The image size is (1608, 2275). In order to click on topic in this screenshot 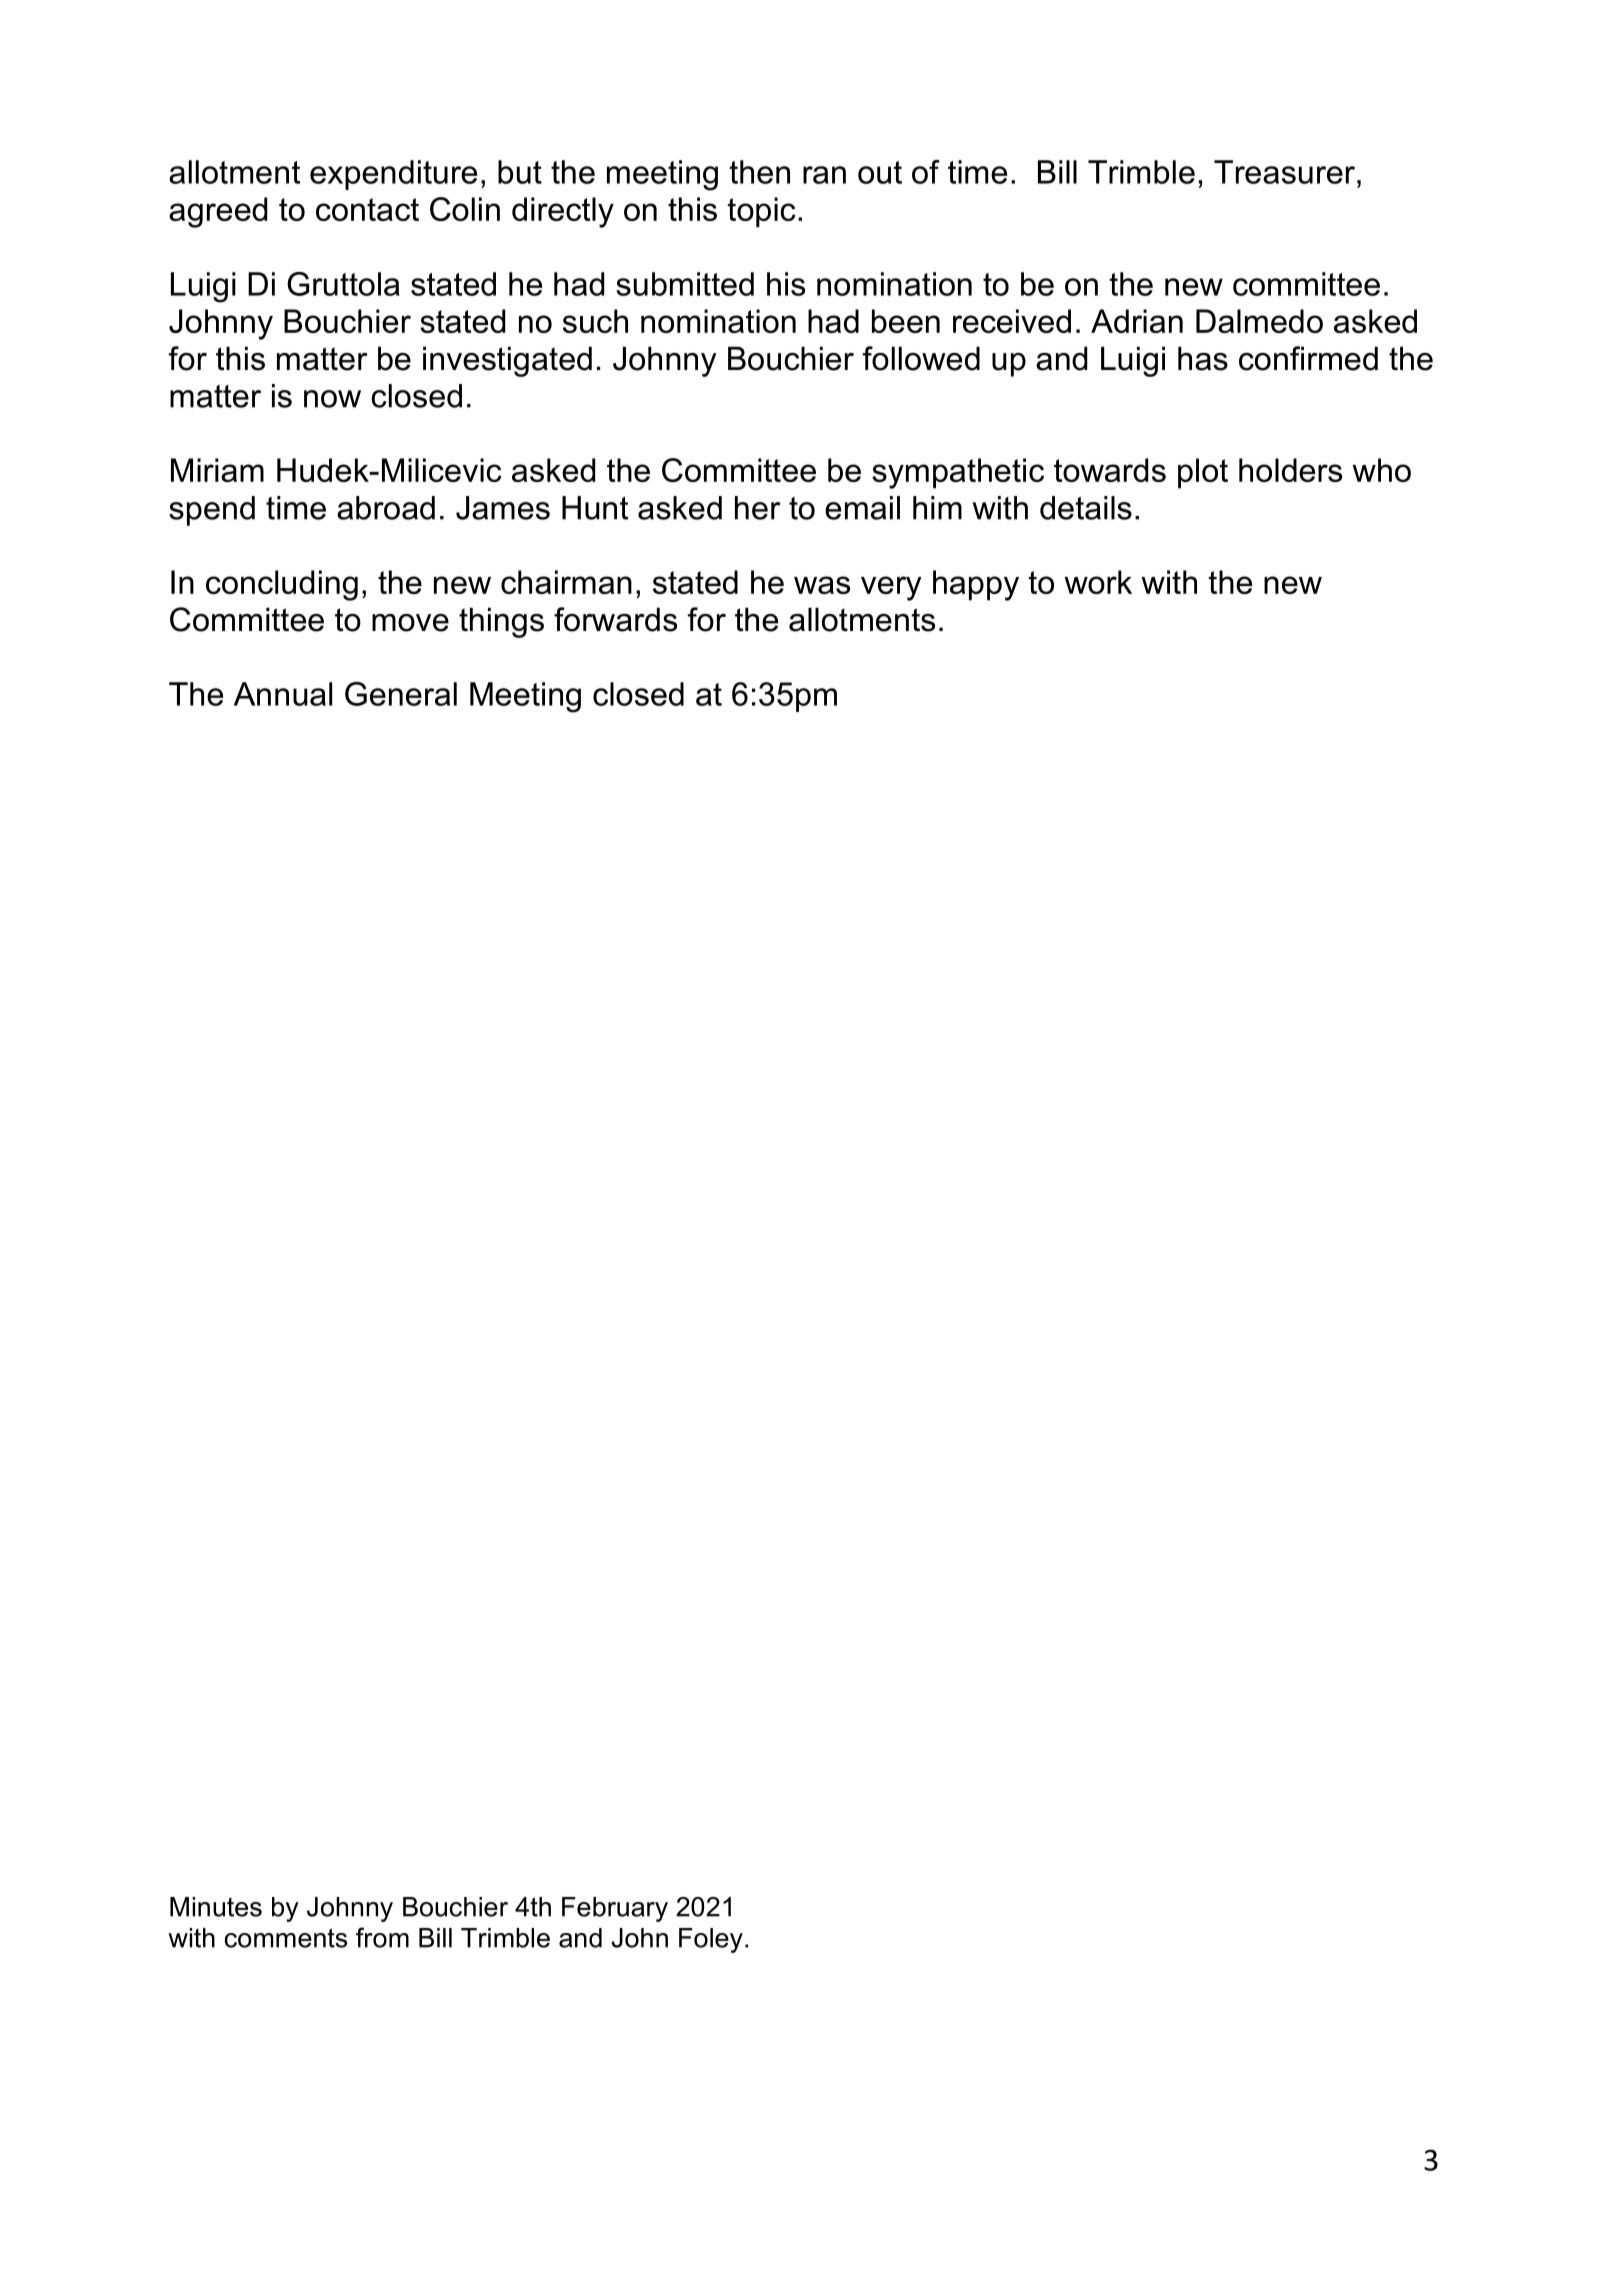, I will do `click(762, 212)`.
